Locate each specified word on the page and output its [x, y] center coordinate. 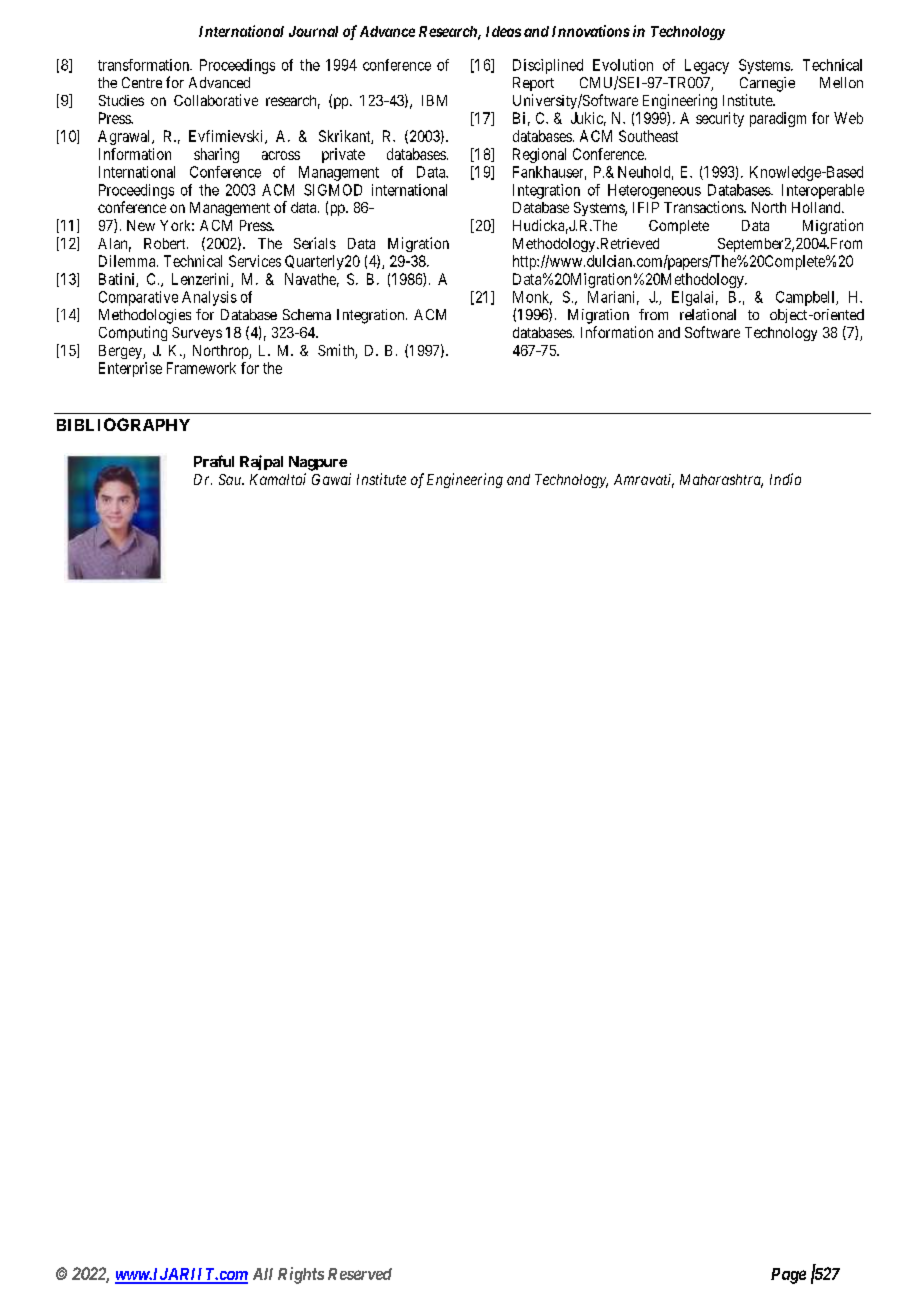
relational [708, 314]
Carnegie [767, 84]
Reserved [360, 1274]
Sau [231, 479]
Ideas [503, 31]
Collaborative [216, 100]
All [263, 1274]
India [785, 479]
